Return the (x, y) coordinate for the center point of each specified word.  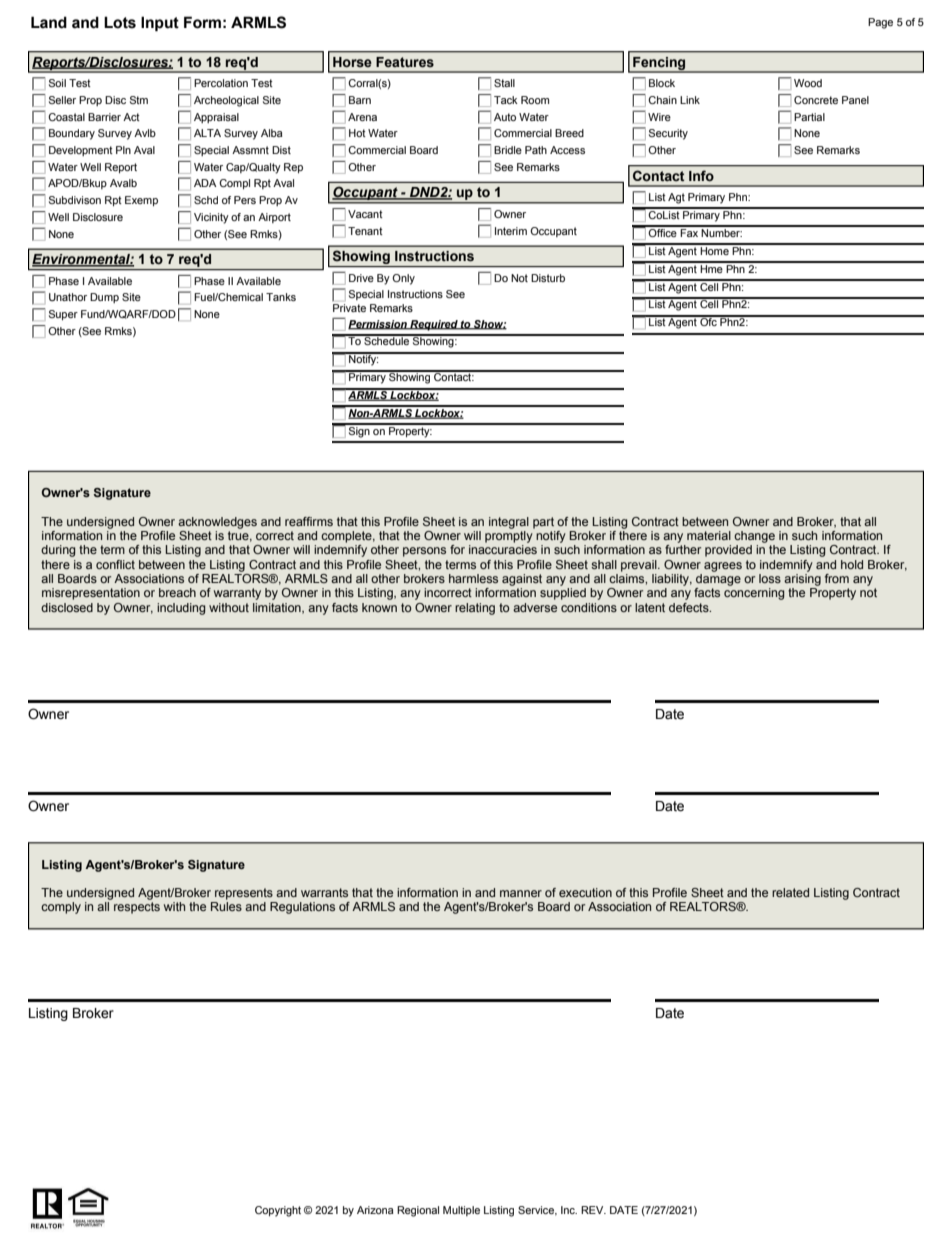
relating (475, 609)
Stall (504, 83)
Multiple (461, 1211)
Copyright (278, 1211)
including (181, 609)
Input (160, 23)
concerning (754, 594)
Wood (808, 83)
